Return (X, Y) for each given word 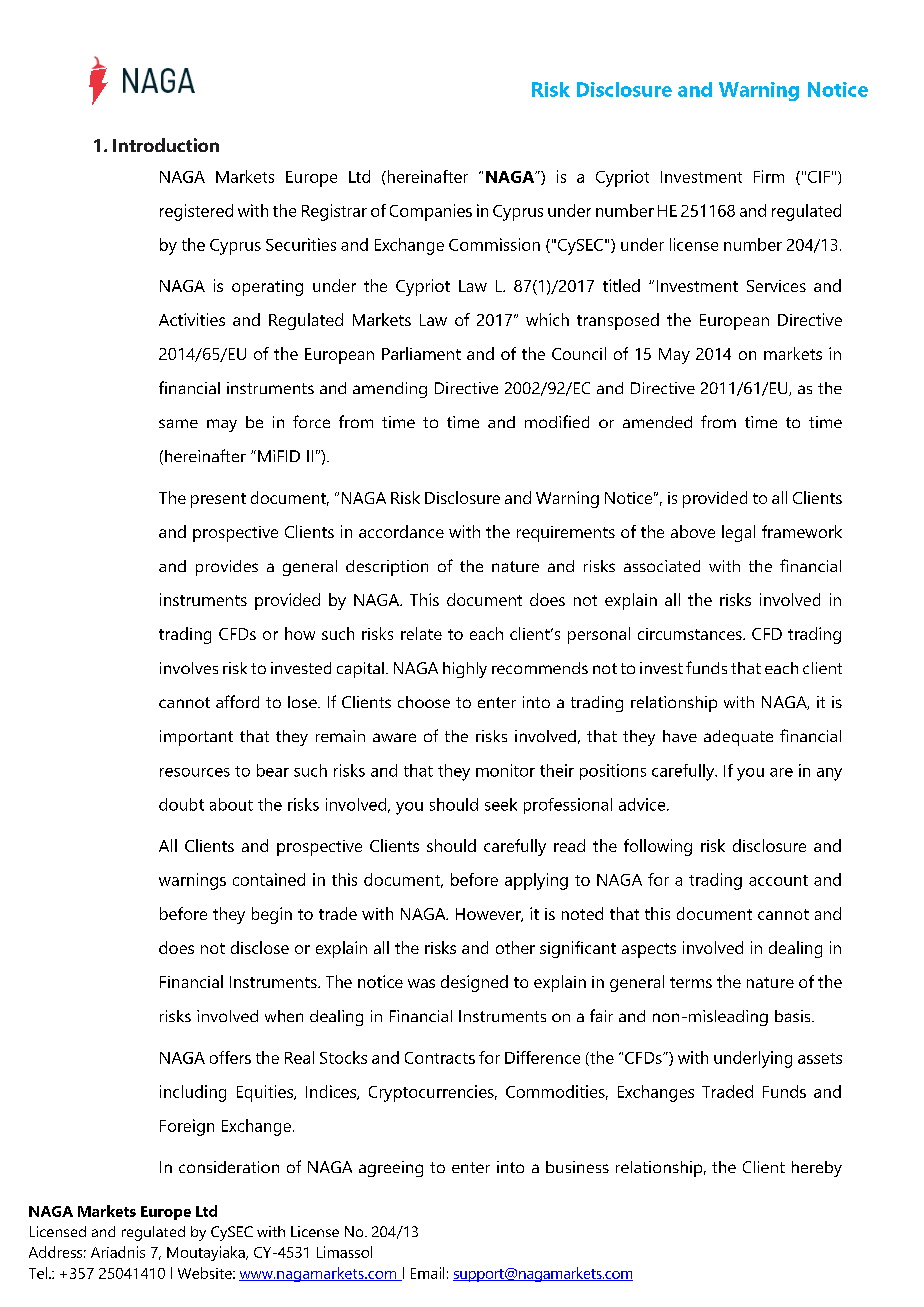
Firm (769, 176)
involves (189, 668)
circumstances (691, 634)
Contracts (440, 1058)
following (658, 847)
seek (501, 804)
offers (230, 1057)
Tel (38, 1273)
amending (390, 390)
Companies (431, 212)
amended (657, 422)
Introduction (166, 145)
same (178, 423)
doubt (181, 804)
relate (421, 633)
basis (794, 1016)
